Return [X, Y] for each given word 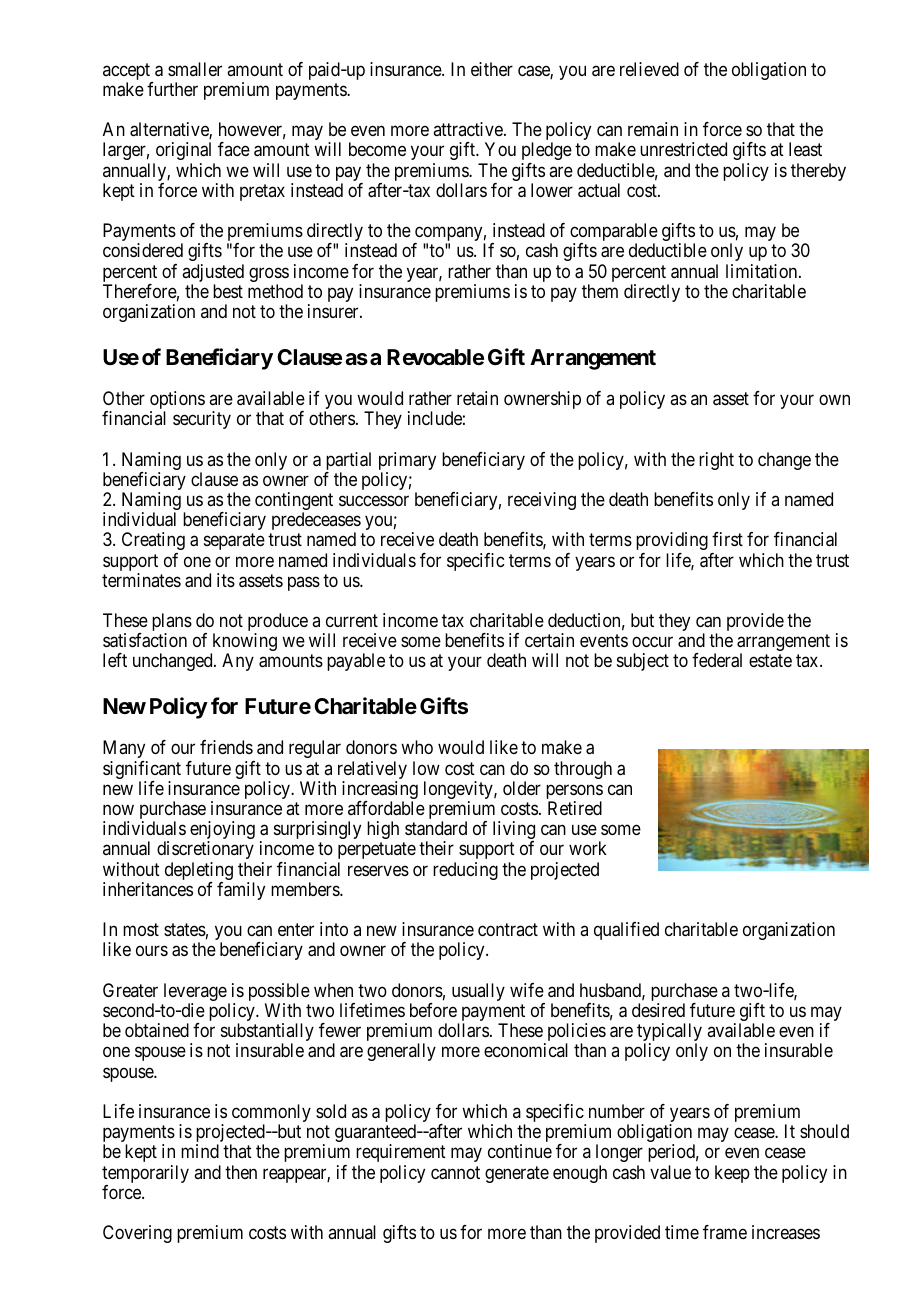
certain [549, 640]
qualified [626, 931]
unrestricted [683, 149]
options [177, 401]
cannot [455, 1173]
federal [717, 660]
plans [172, 623]
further [172, 89]
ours [152, 951]
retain [477, 398]
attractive [469, 129]
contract [508, 929]
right [716, 461]
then [241, 1172]
